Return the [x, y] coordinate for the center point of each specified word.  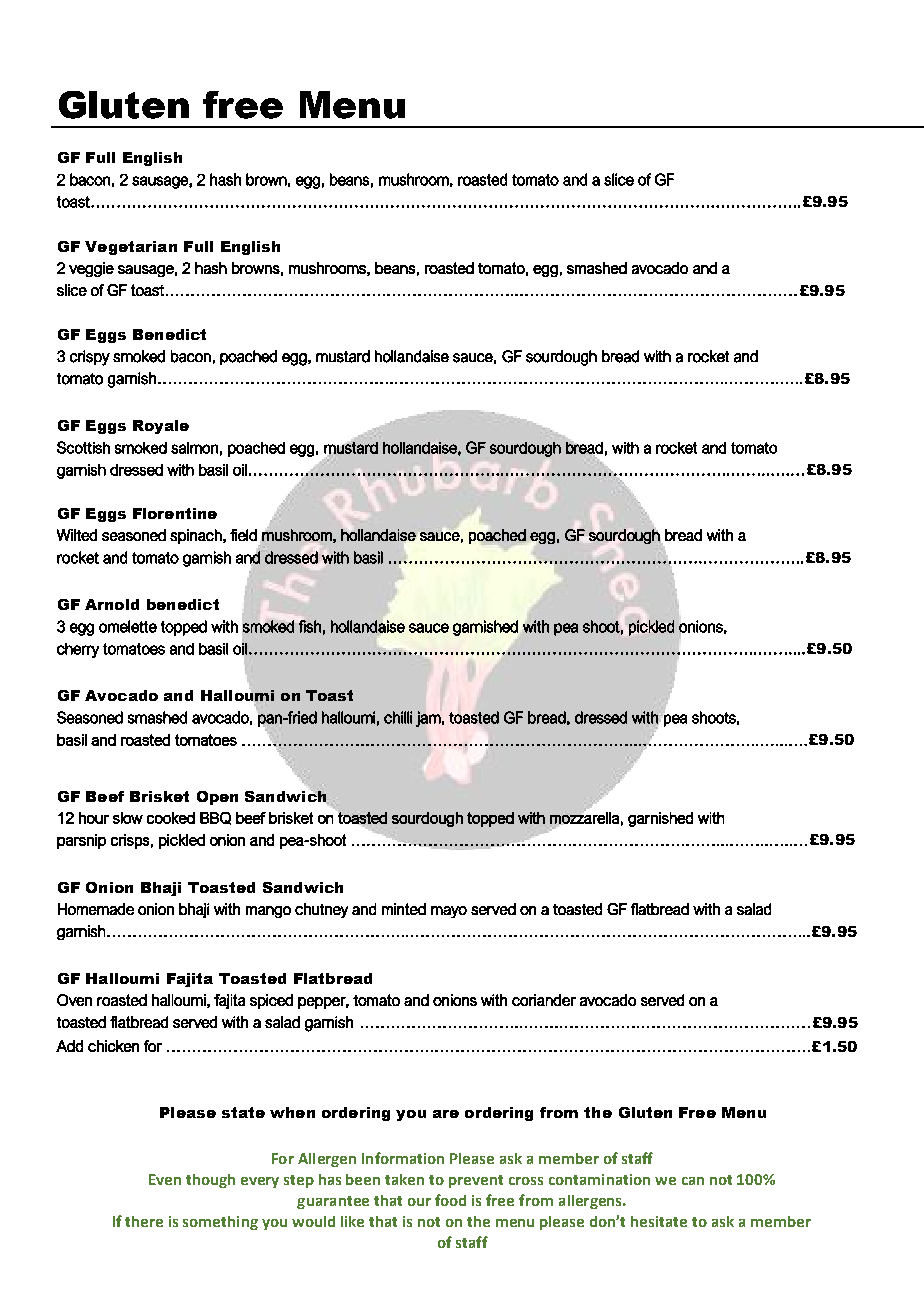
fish [310, 626]
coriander [544, 1000]
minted [404, 909]
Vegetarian [131, 248]
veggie [91, 269]
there [144, 1221]
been [363, 1179]
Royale [161, 427]
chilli [398, 717]
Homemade [96, 909]
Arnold [112, 604]
